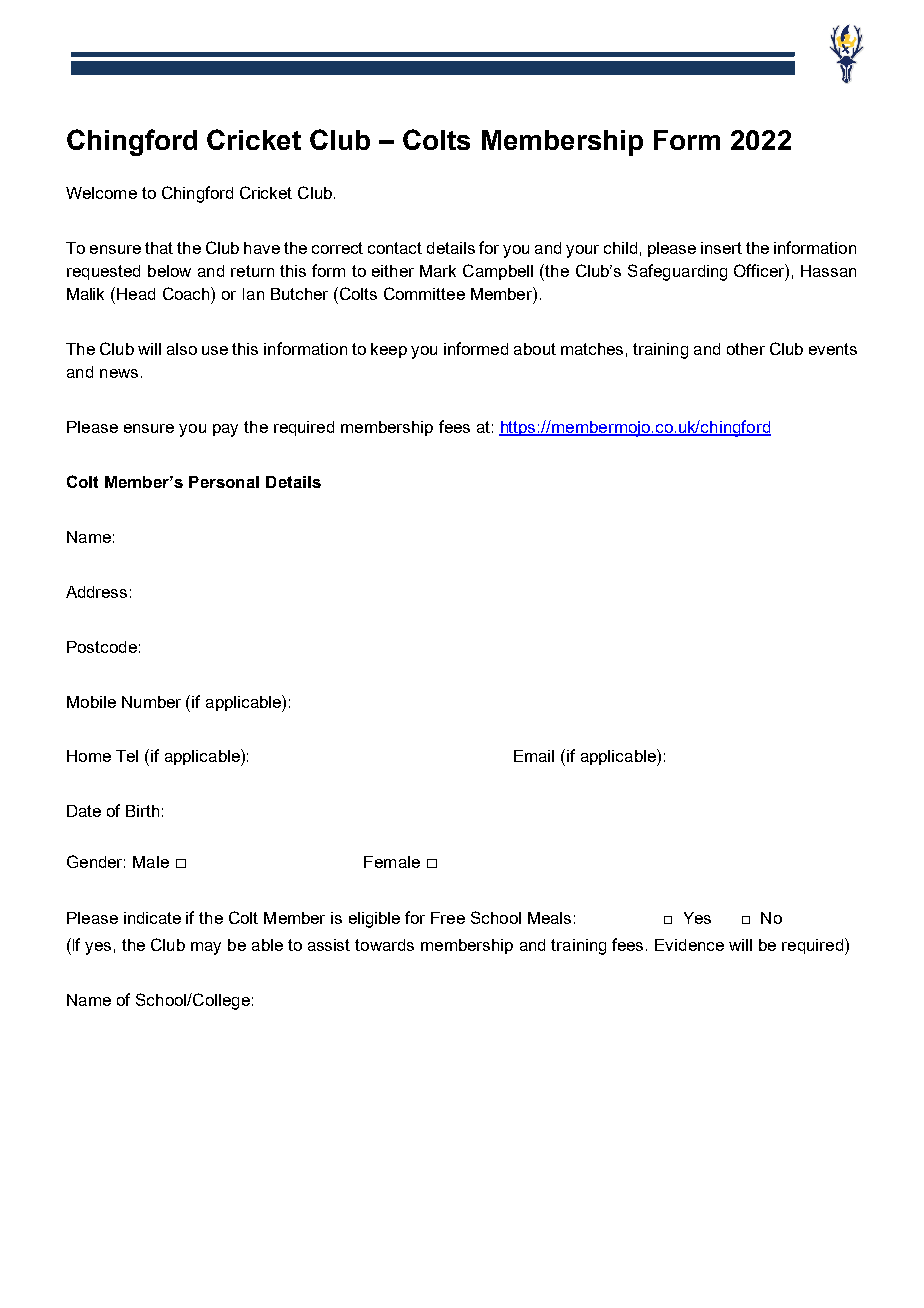  What do you see at coordinates (534, 756) in the screenshot?
I see `Email` at bounding box center [534, 756].
